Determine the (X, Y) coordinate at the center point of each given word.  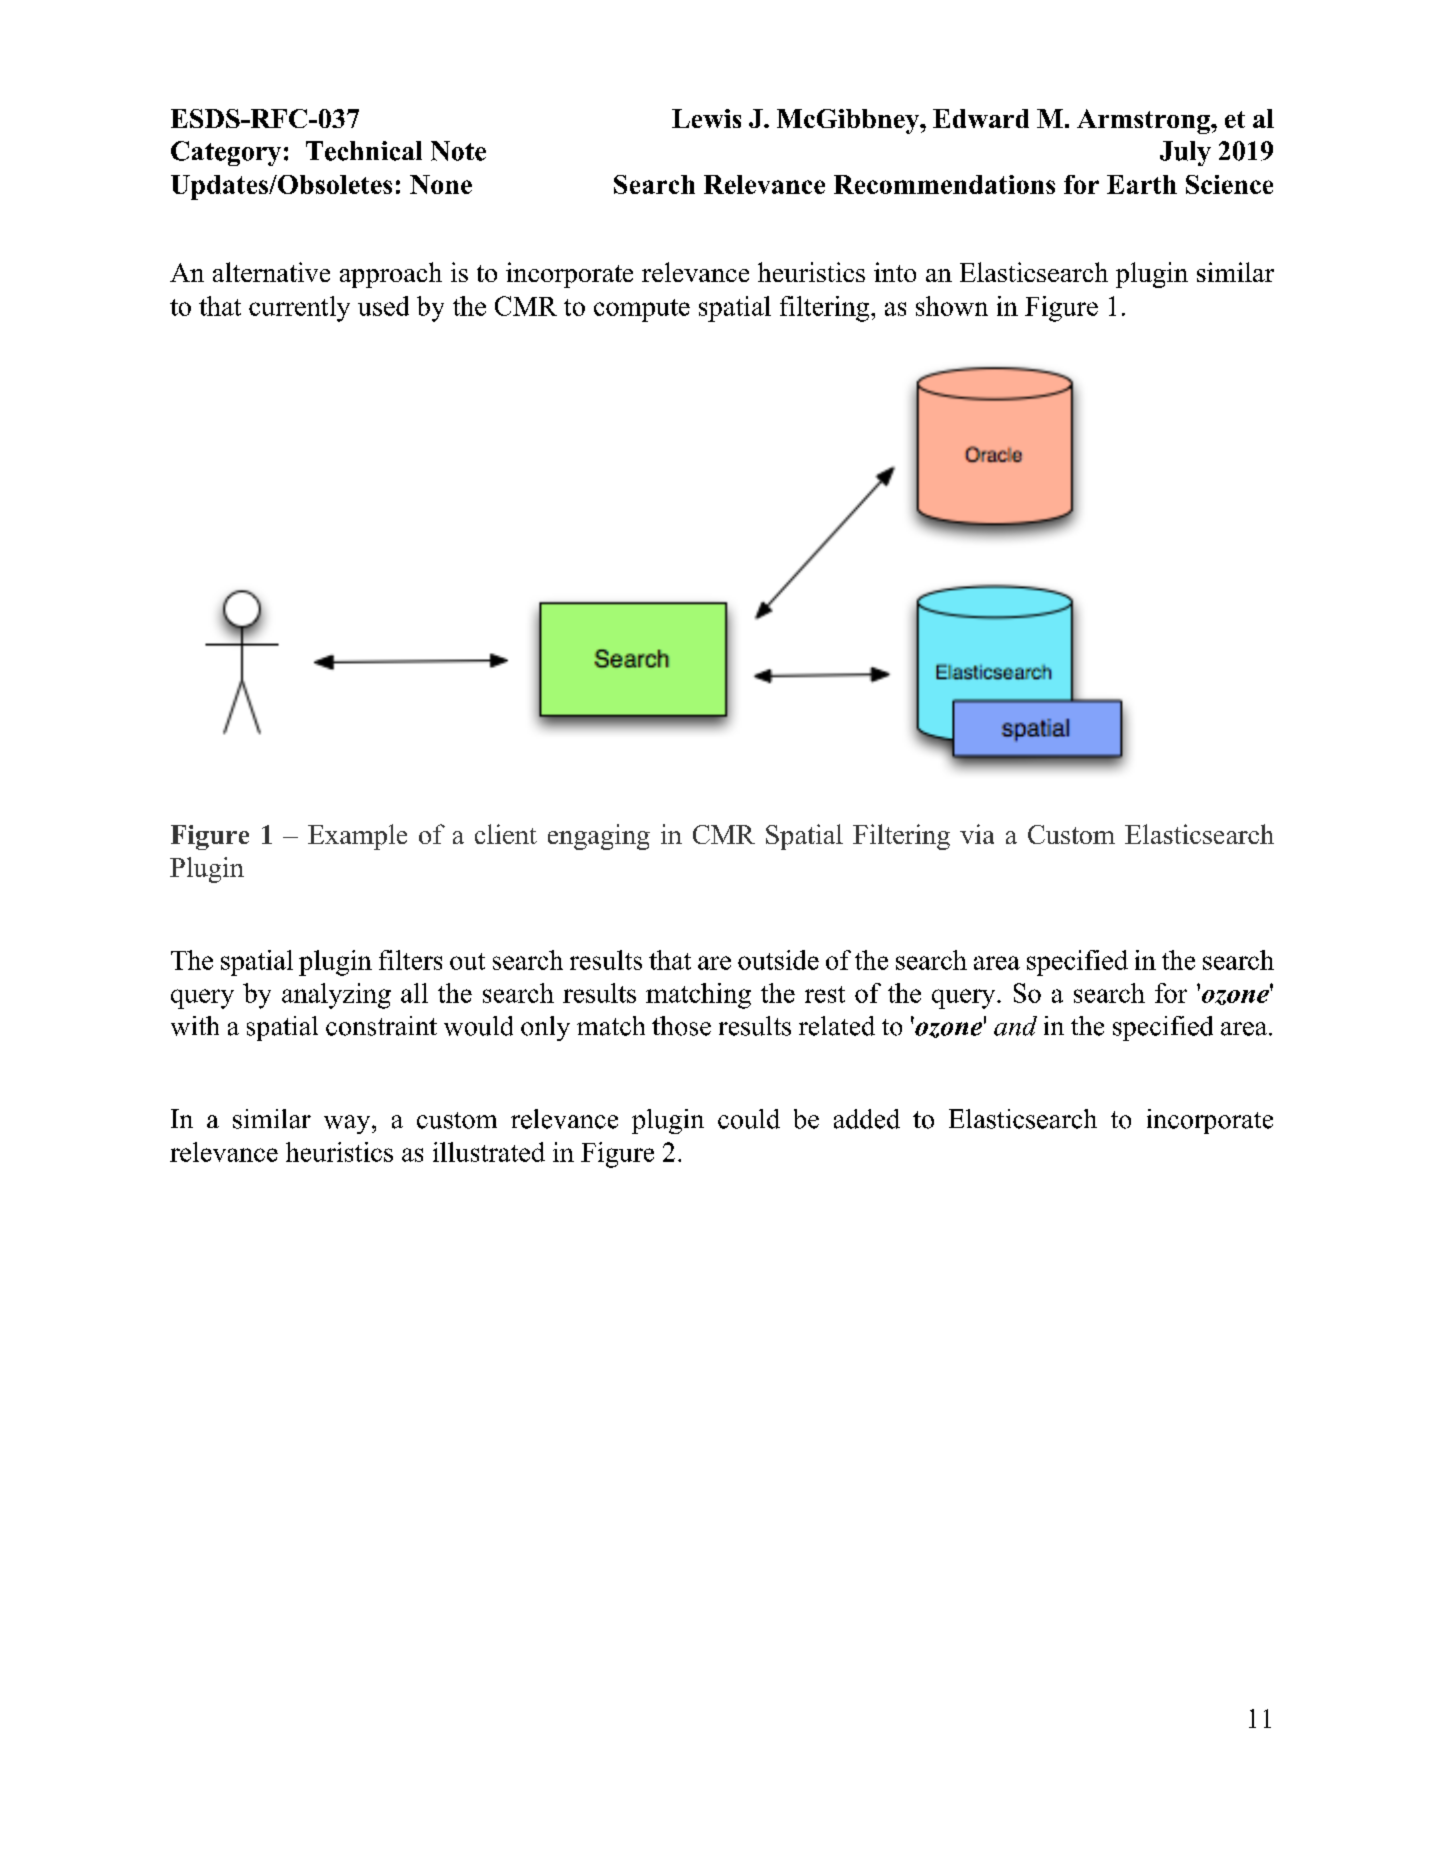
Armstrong (1144, 121)
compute (642, 310)
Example (357, 837)
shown (952, 306)
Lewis (706, 118)
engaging (599, 837)
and (1015, 1026)
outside (778, 960)
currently (299, 309)
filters (410, 960)
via (977, 834)
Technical (364, 151)
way (348, 1124)
